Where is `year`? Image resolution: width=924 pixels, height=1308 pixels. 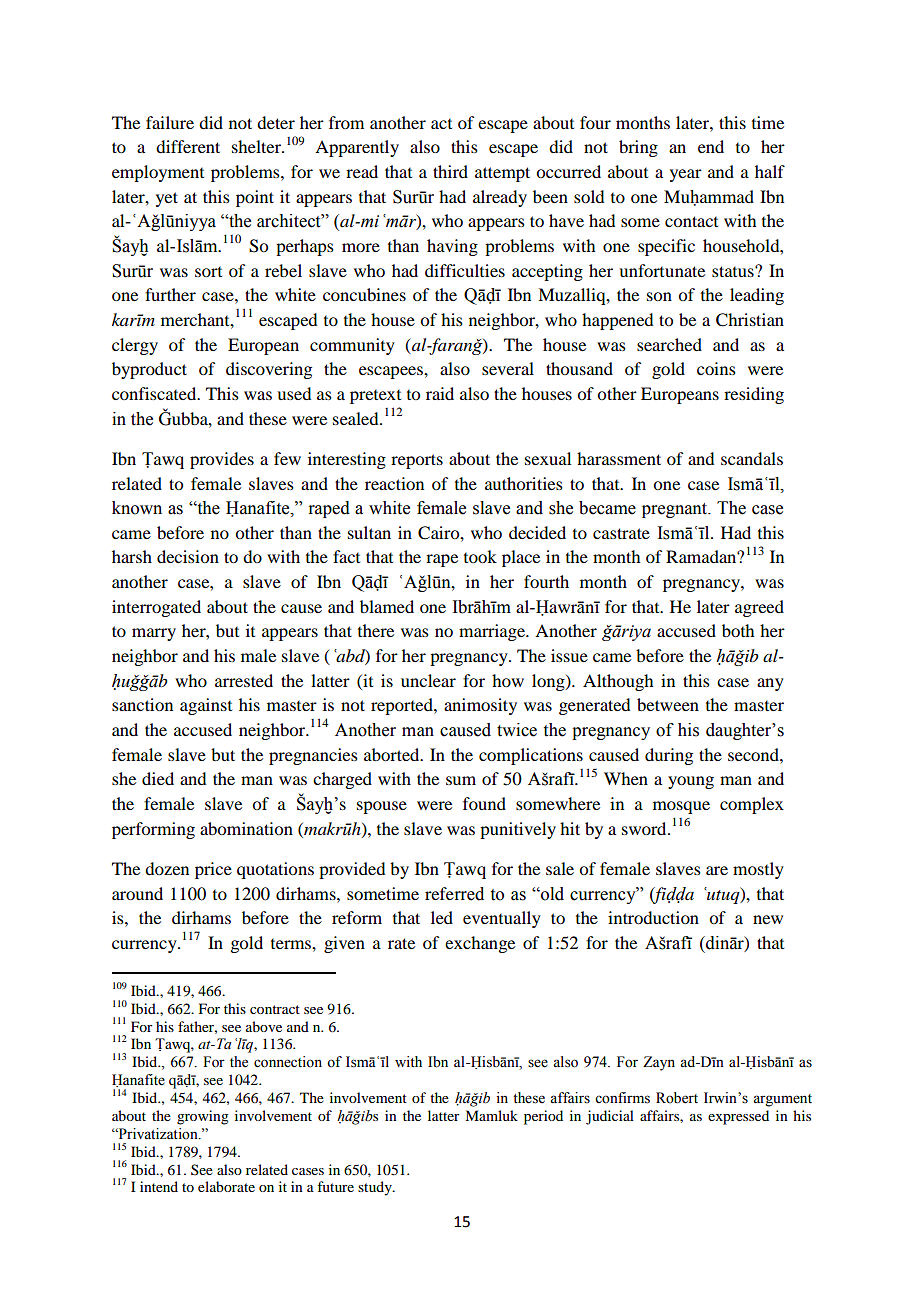 year is located at coordinates (686, 175).
